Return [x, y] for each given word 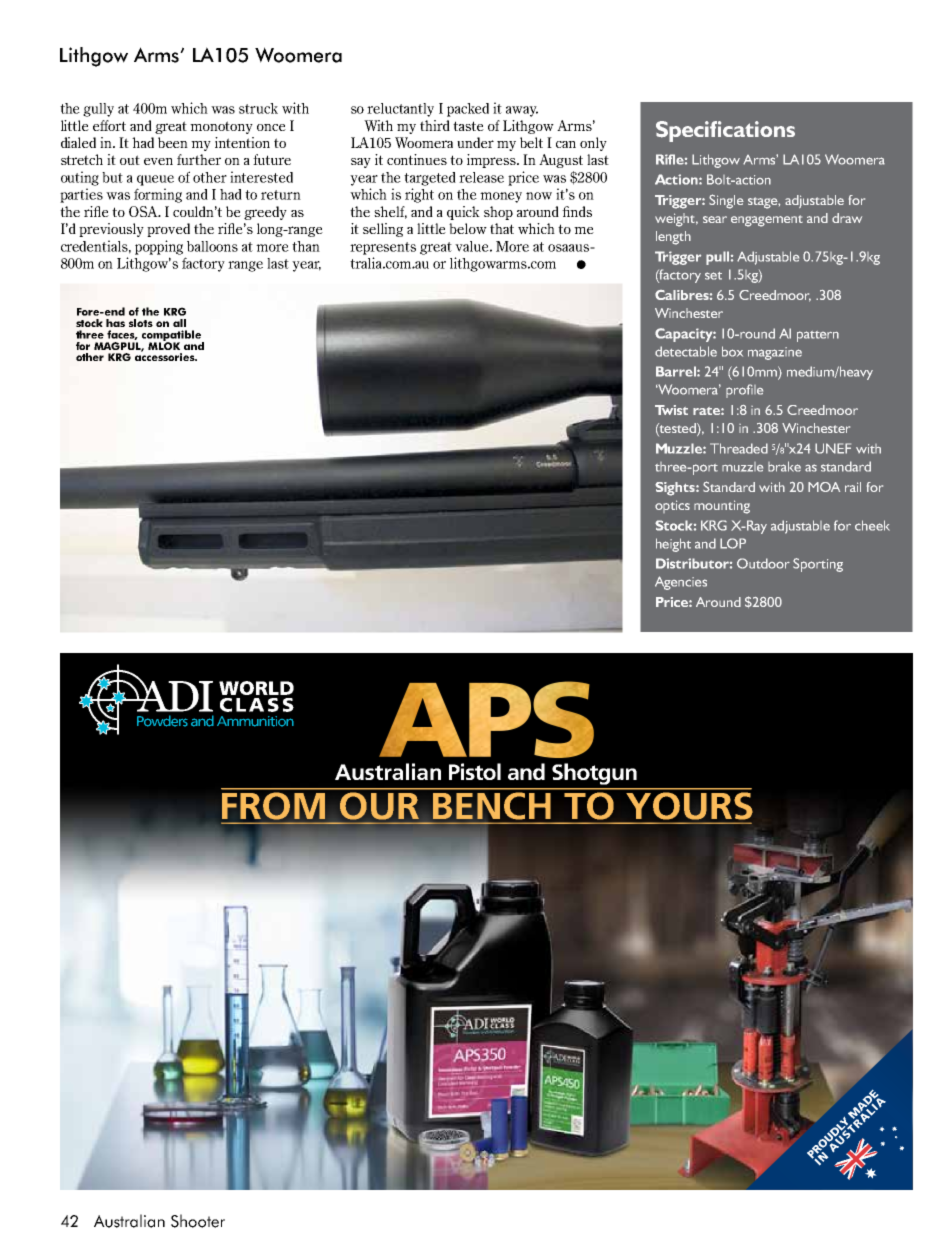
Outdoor [763, 563]
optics [672, 506]
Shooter [198, 1221]
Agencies [681, 583]
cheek [872, 525]
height [673, 545]
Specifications [725, 131]
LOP [733, 543]
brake [784, 466]
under [475, 142]
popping [159, 247]
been [173, 142]
